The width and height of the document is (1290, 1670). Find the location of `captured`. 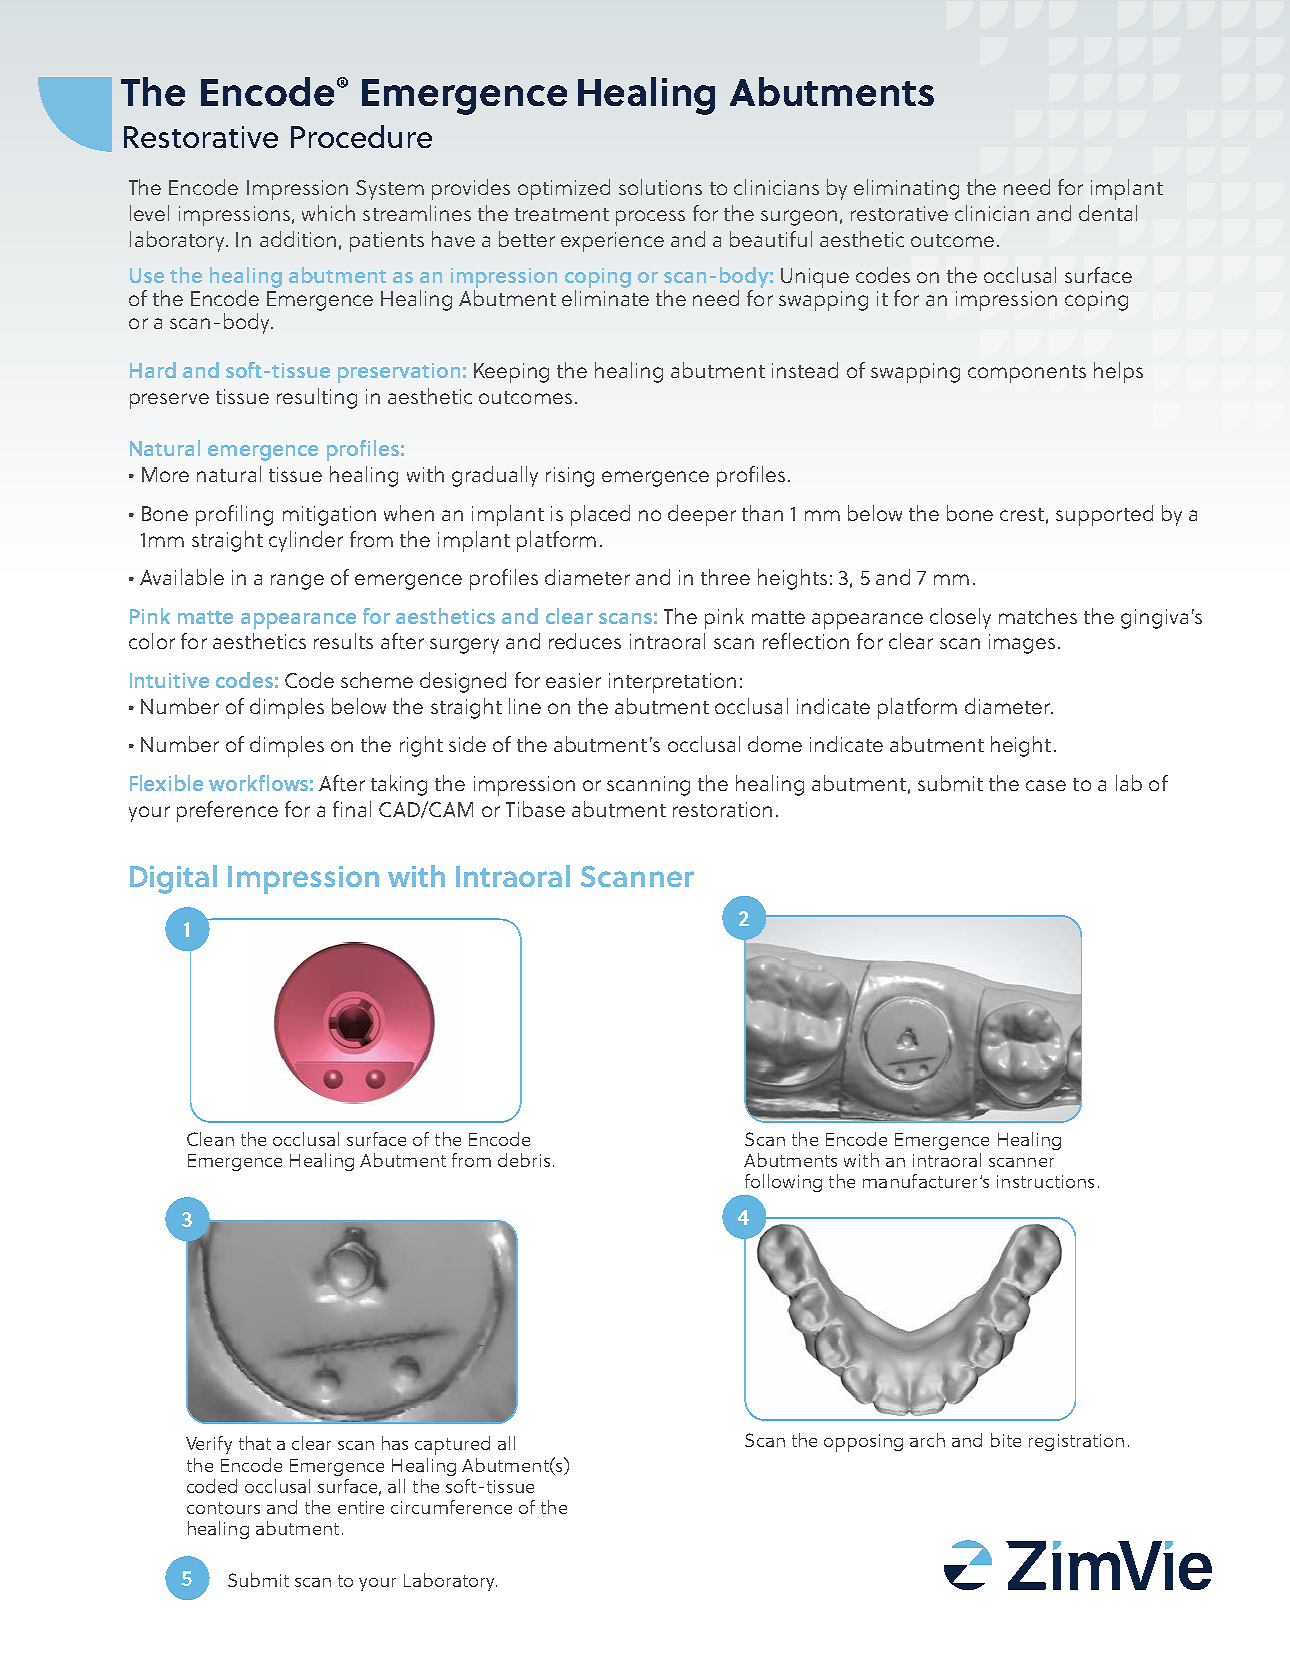

captured is located at coordinates (452, 1445).
